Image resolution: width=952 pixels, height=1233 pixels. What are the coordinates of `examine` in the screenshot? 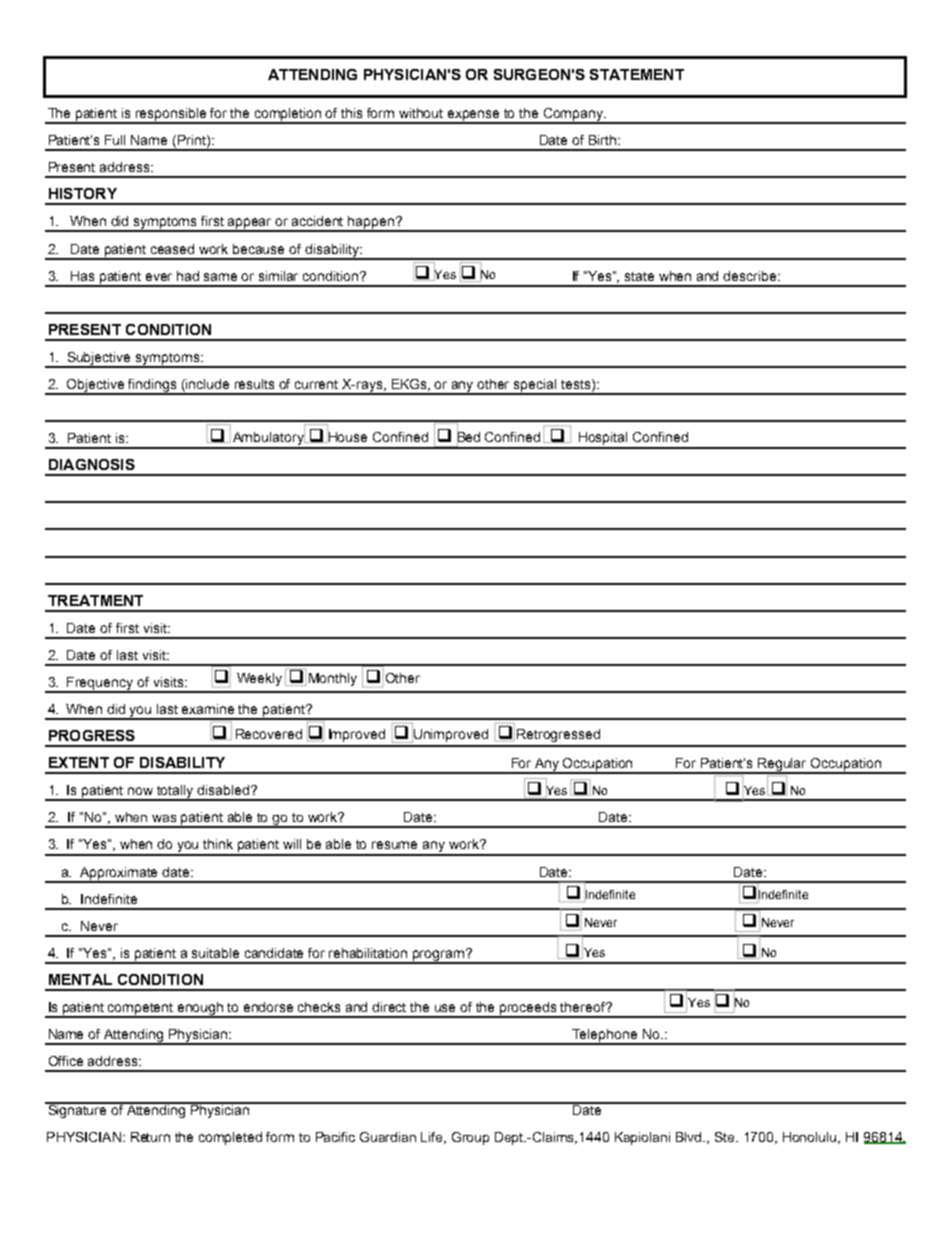 It's located at (208, 709).
